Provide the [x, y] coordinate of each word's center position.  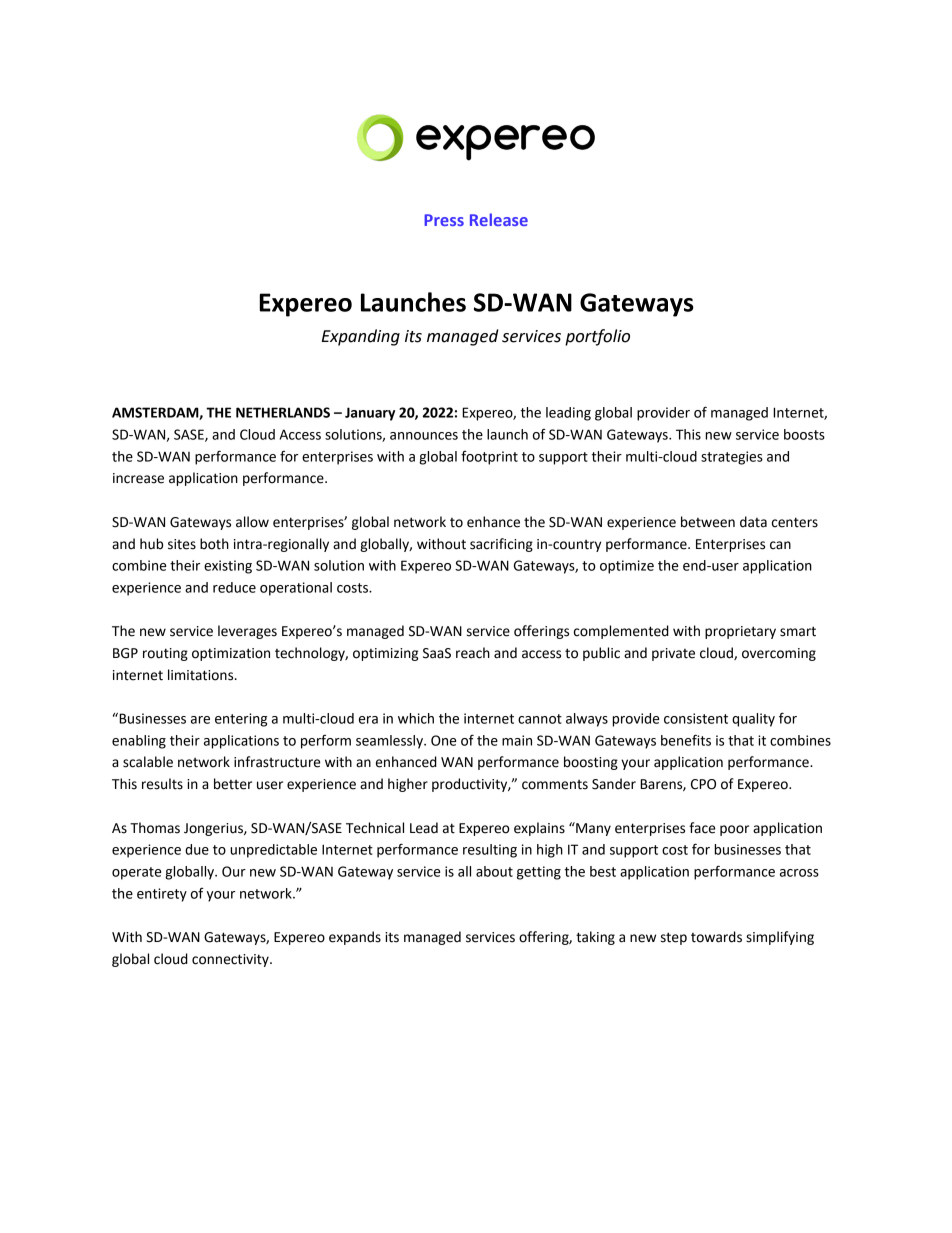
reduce [234, 587]
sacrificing [501, 545]
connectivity [231, 960]
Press [444, 220]
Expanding [361, 337]
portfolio [597, 337]
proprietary [740, 632]
